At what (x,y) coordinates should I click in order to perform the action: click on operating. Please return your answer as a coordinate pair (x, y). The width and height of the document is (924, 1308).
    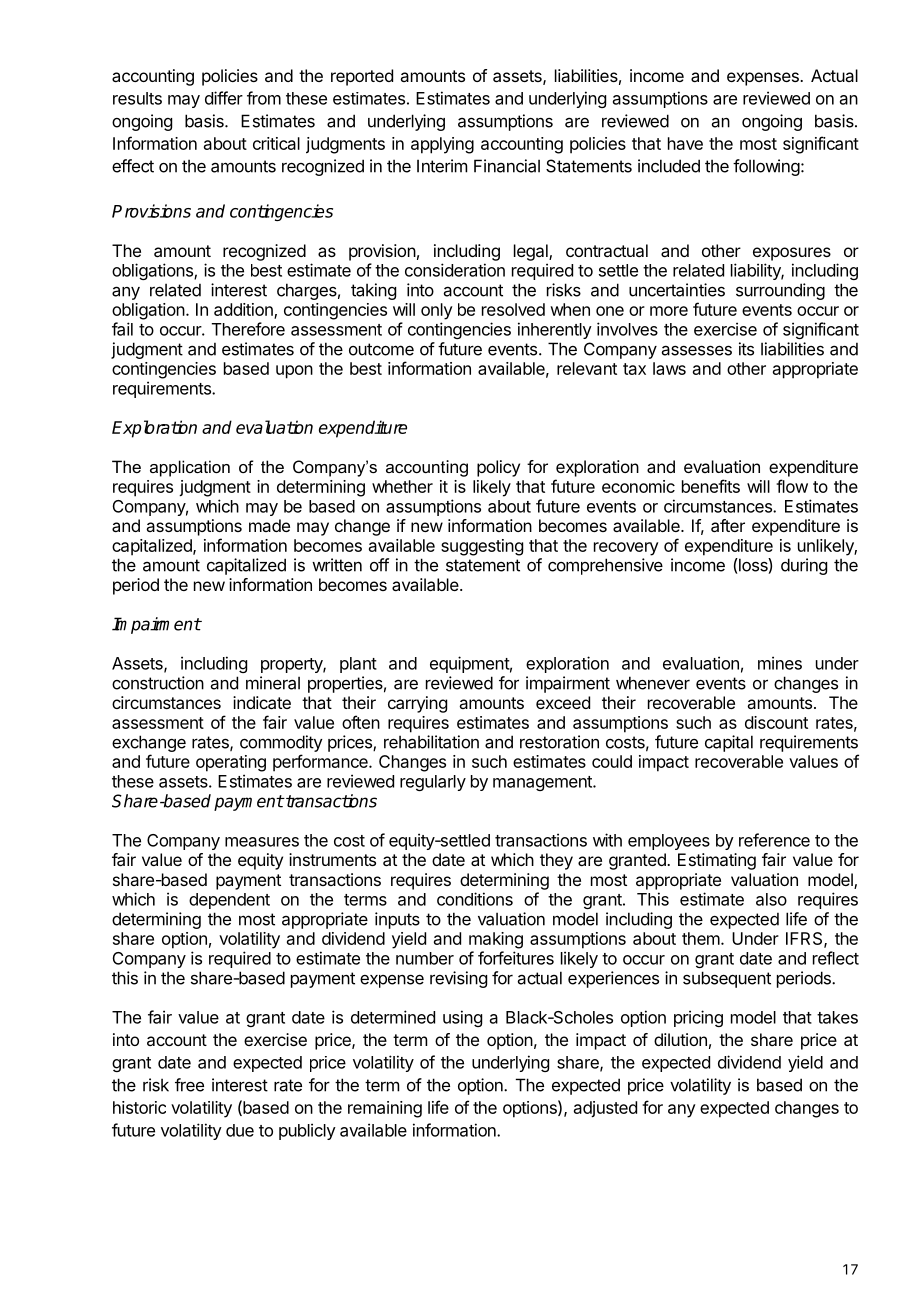
    Looking at the image, I should click on (231, 763).
